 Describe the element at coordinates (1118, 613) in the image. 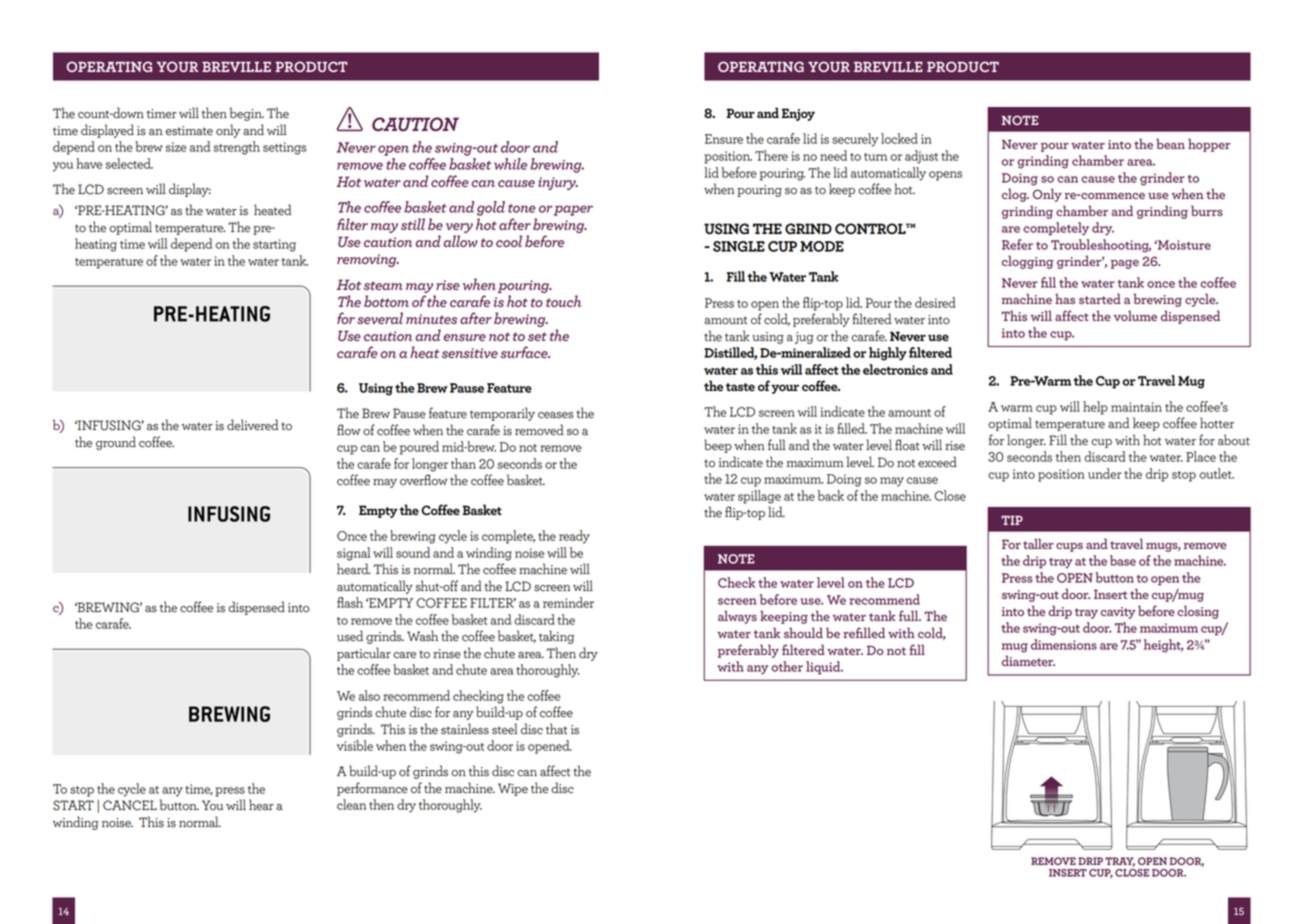

I see `cavity` at that location.
